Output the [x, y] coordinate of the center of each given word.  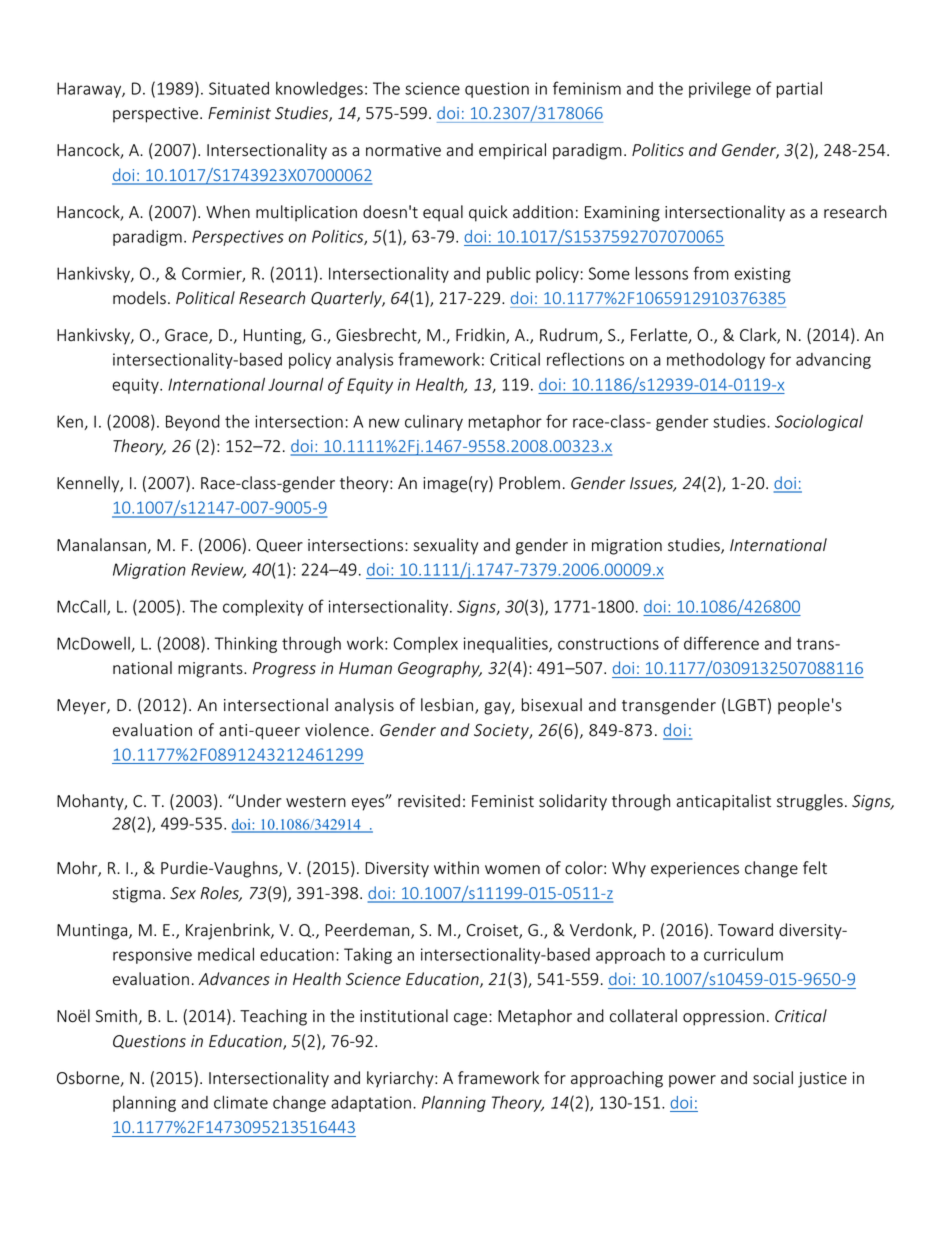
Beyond [193, 423]
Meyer [82, 707]
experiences [695, 870]
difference [721, 643]
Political [205, 298]
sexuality [446, 546]
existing [762, 275]
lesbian [447, 705]
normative [403, 150]
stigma [137, 895]
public [509, 275]
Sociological [819, 423]
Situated [239, 88]
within [456, 868]
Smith [116, 1016]
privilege [720, 90]
